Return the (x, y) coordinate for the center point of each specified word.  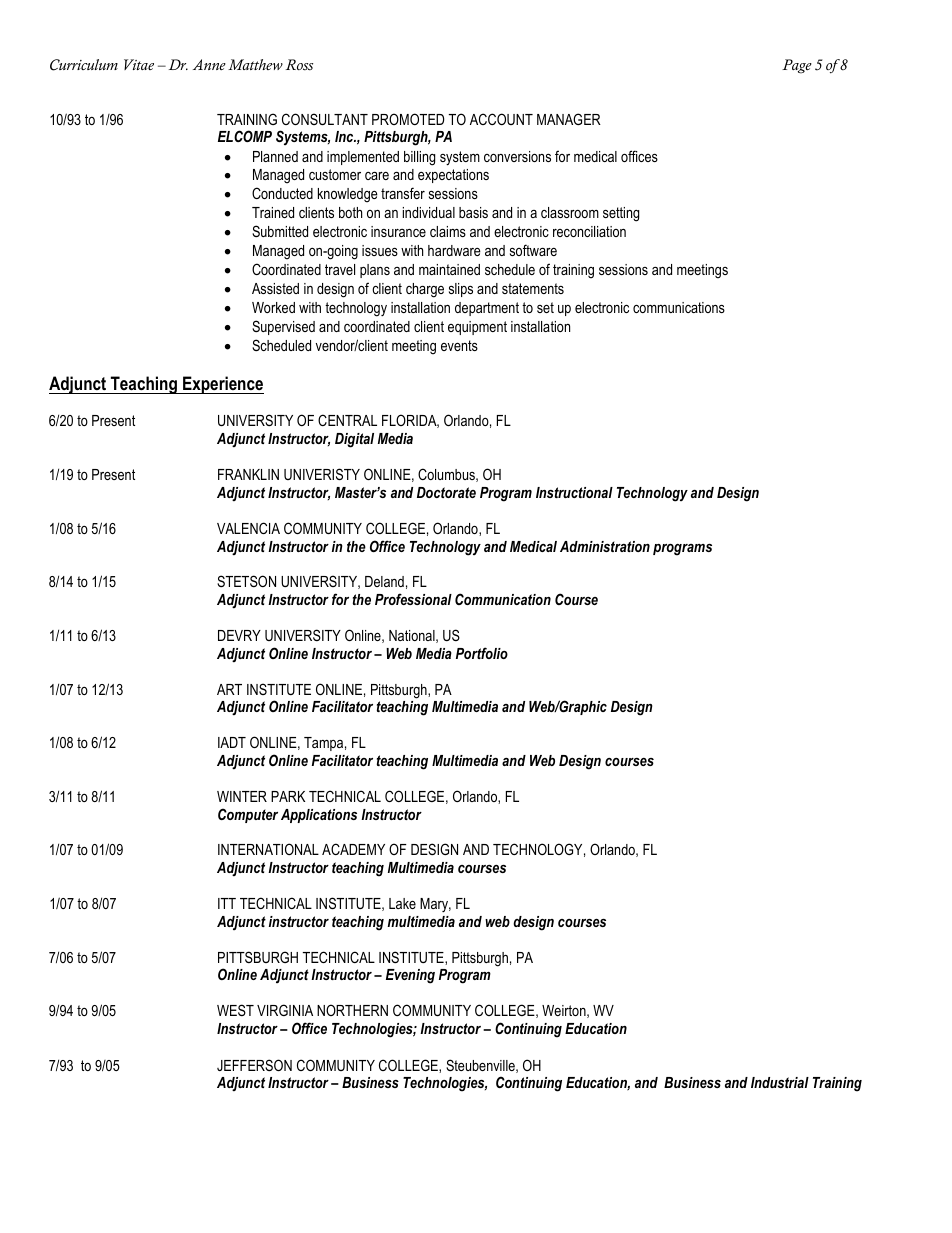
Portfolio (482, 653)
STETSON (246, 581)
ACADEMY (353, 849)
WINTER (242, 796)
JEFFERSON (254, 1065)
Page (797, 66)
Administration (605, 546)
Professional (413, 599)
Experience (222, 385)
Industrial (780, 1082)
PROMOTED (408, 119)
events (459, 345)
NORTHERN (352, 1010)
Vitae (139, 64)
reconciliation (589, 231)
